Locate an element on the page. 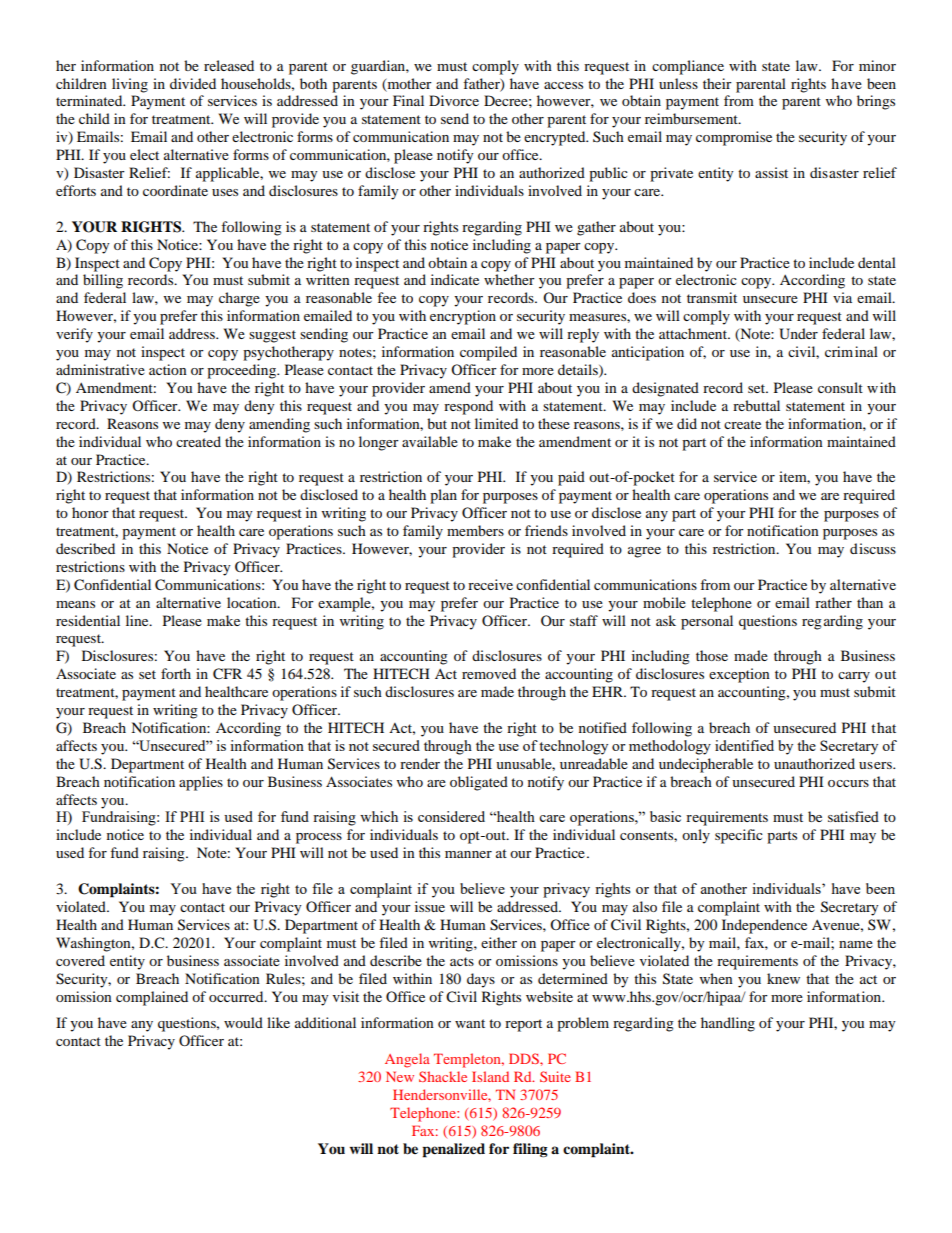  Divorce is located at coordinates (454, 100).
